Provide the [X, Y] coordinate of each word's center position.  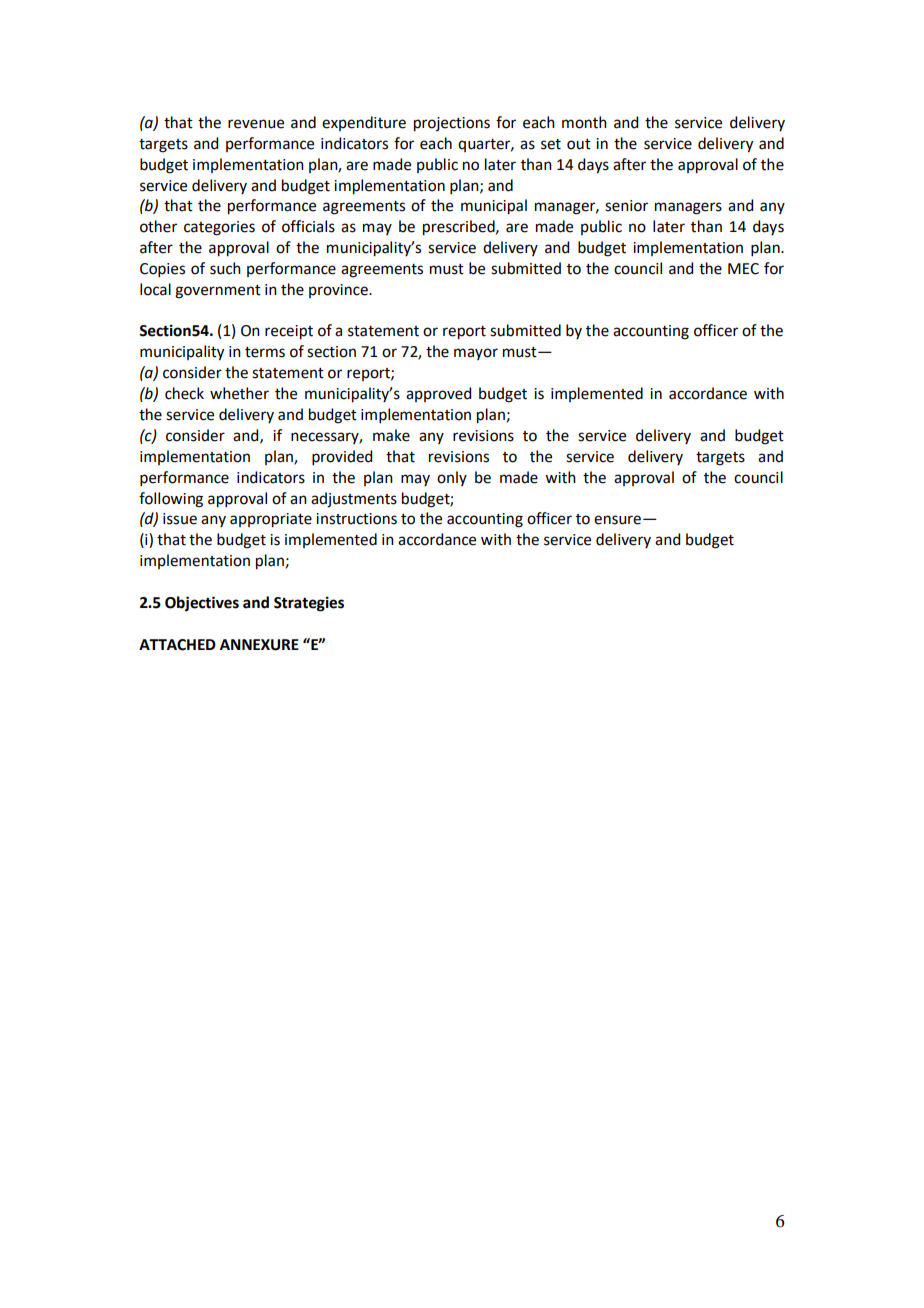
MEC [743, 269]
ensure [617, 520]
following [171, 500]
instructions [356, 519]
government [218, 292]
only [452, 478]
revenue [256, 124]
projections [452, 124]
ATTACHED [177, 645]
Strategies [309, 604]
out [579, 144]
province [339, 291]
